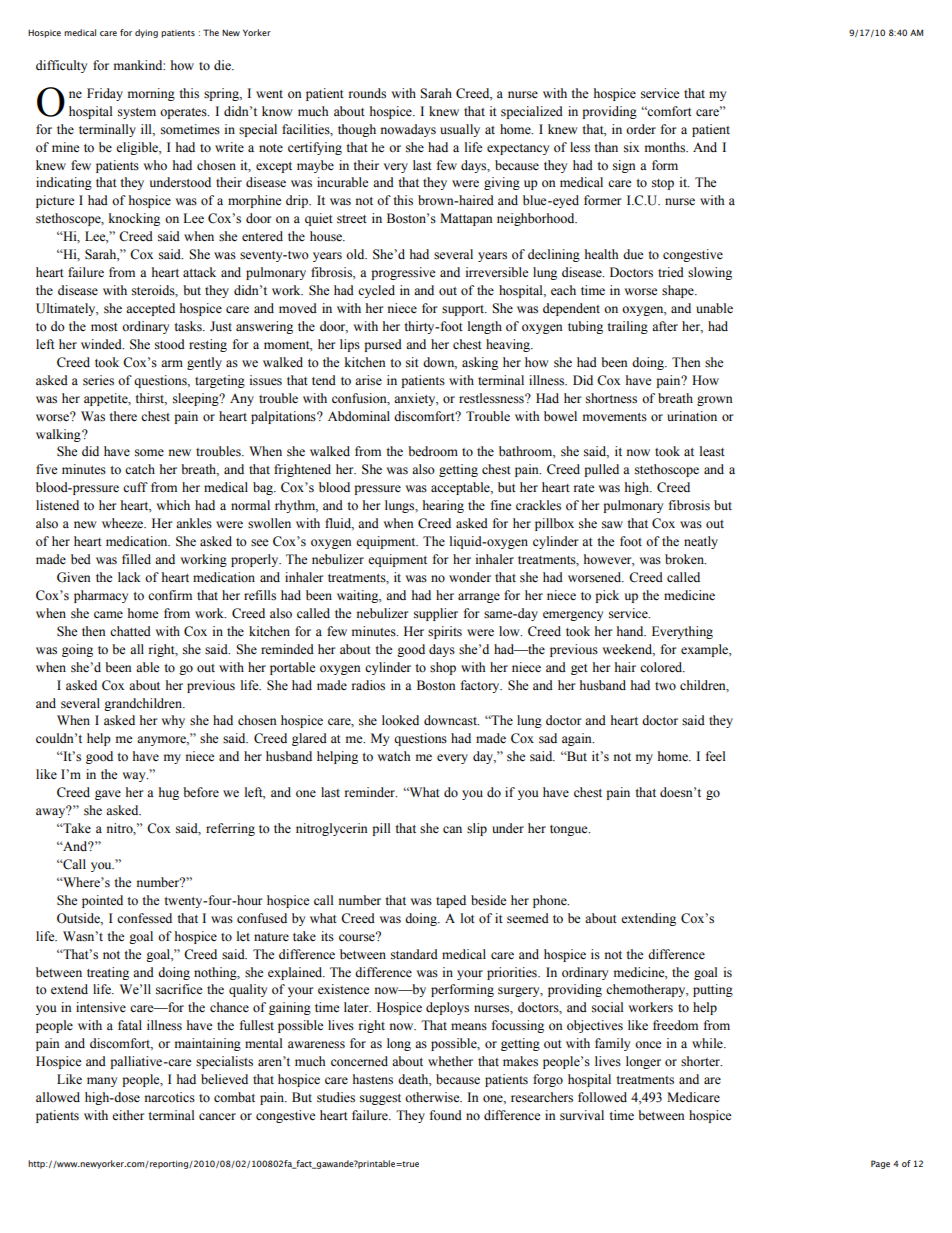 This document has height=1233, width=952. What do you see at coordinates (170, 595) in the document?
I see `confirm` at bounding box center [170, 595].
